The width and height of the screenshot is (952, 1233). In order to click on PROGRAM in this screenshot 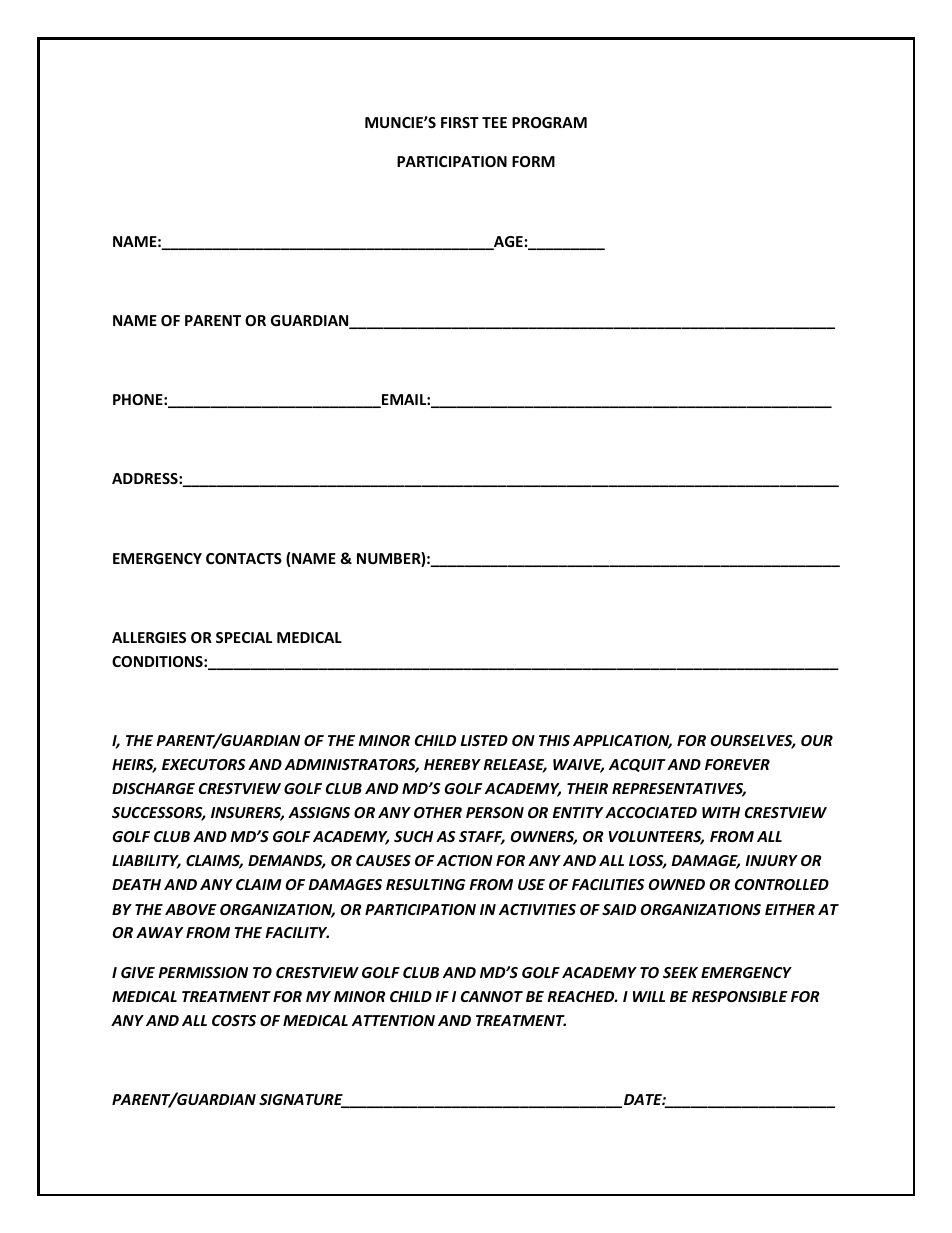, I will do `click(549, 122)`.
